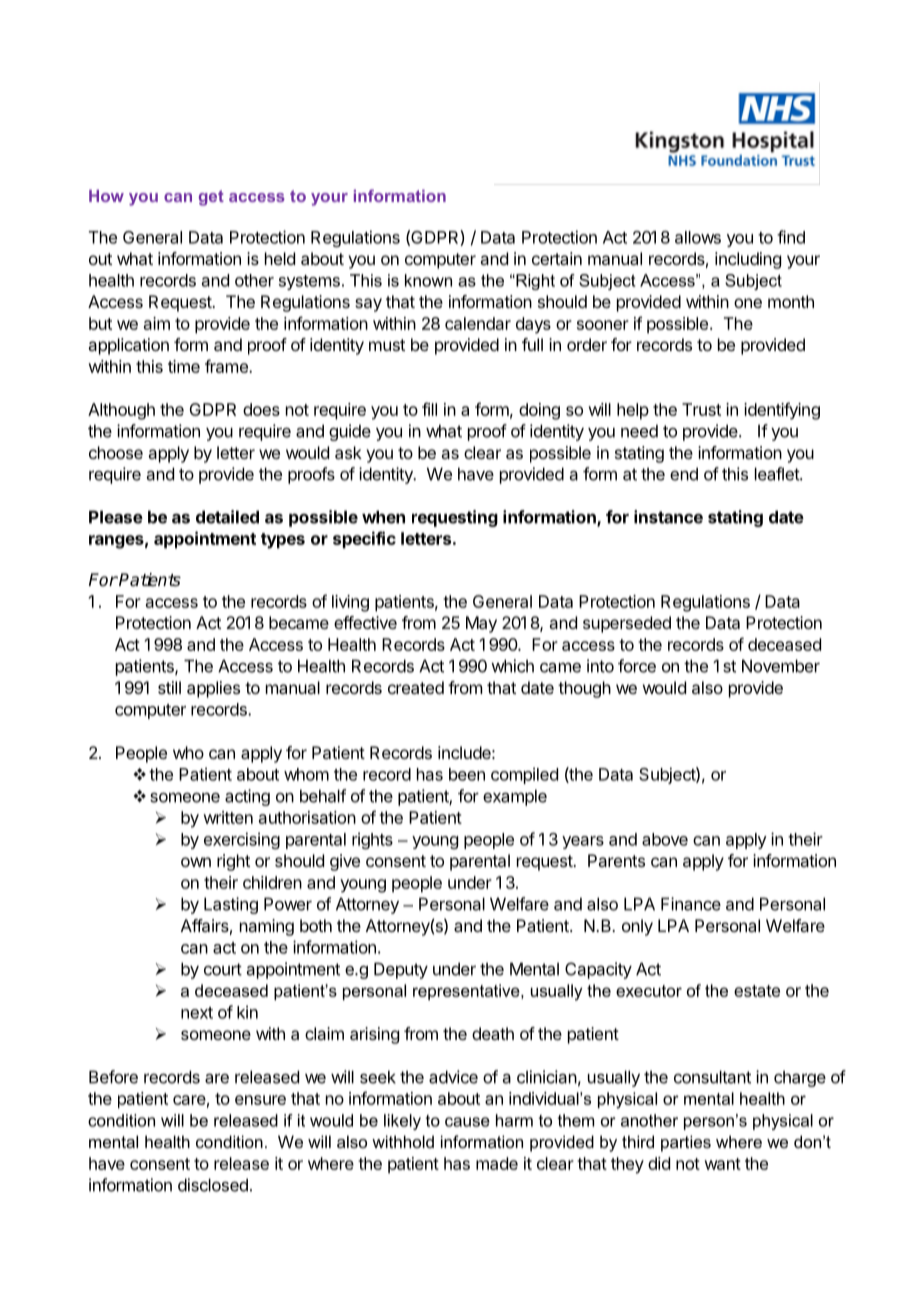 Image resolution: width=924 pixels, height=1308 pixels. Describe the element at coordinates (429, 409) in the screenshot. I see `fill` at that location.
